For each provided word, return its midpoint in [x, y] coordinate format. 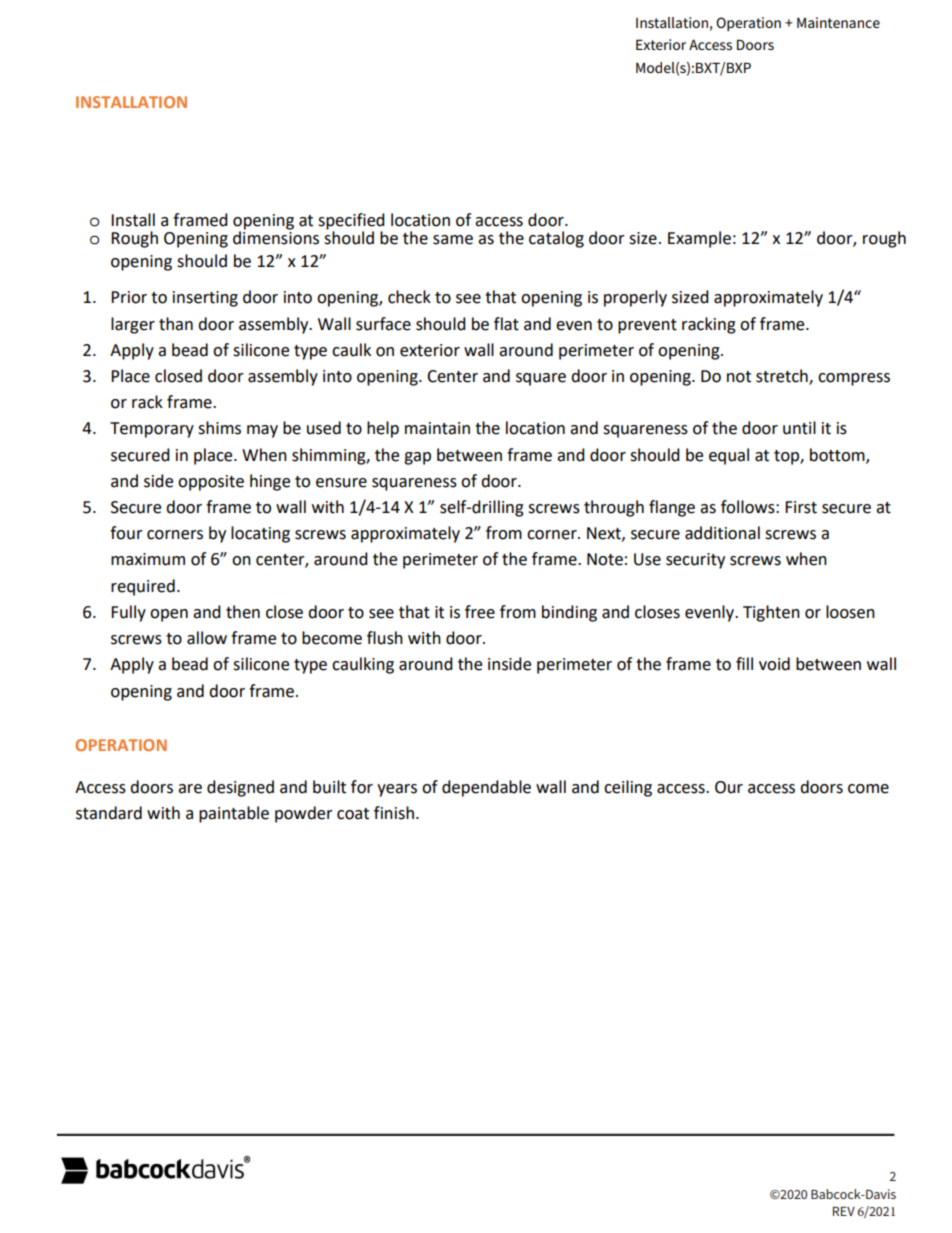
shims [219, 428]
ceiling [628, 788]
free [480, 612]
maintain [437, 428]
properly [635, 298]
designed [240, 788]
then [243, 612]
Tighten [771, 613]
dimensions [276, 237]
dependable [486, 788]
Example [699, 239]
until [799, 428]
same [453, 240]
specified [351, 221]
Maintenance [838, 22]
